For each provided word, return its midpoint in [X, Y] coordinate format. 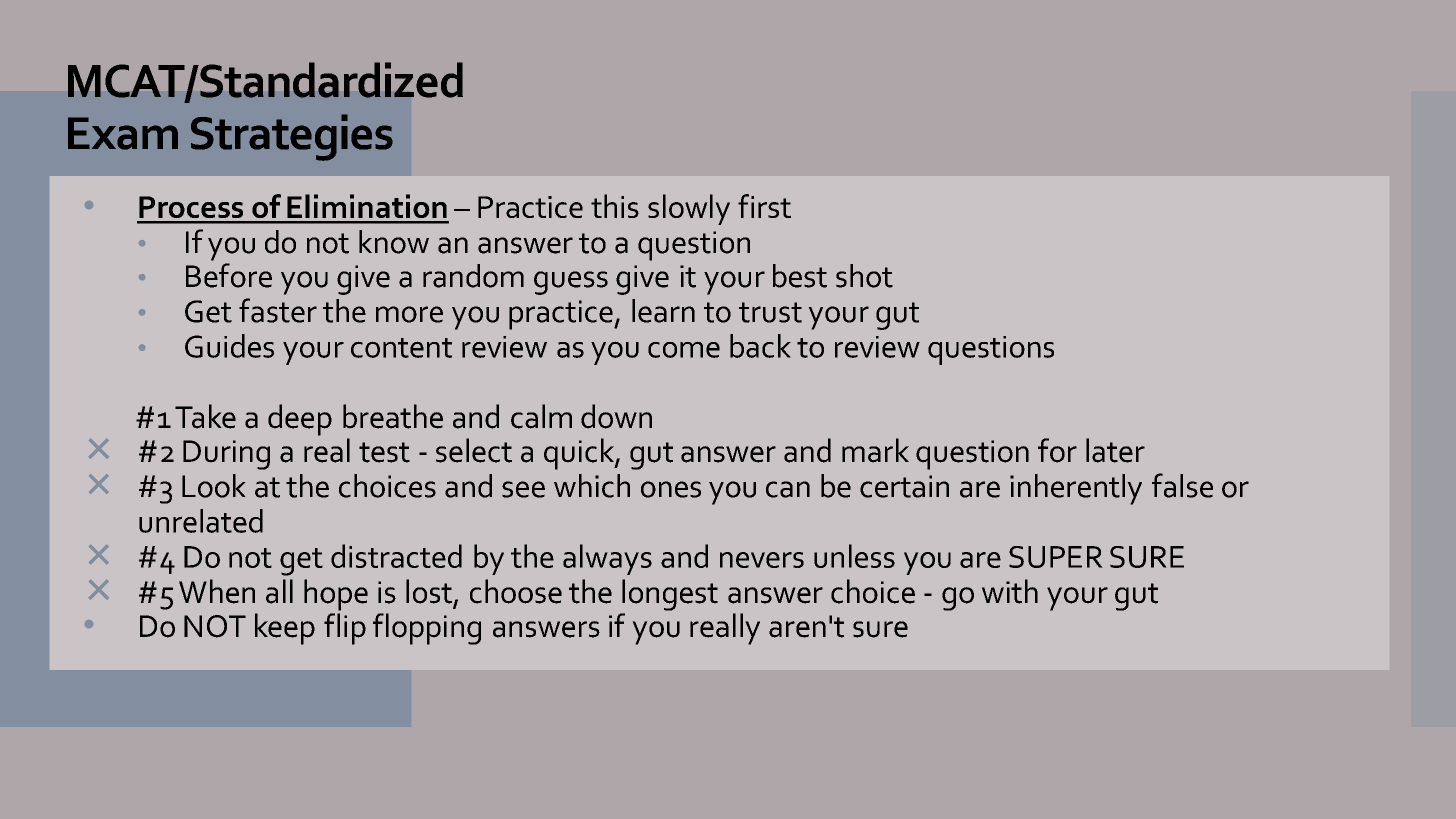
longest [670, 595]
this [615, 206]
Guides [229, 346]
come [684, 349]
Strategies [292, 137]
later [1115, 450]
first [764, 206]
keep [285, 629]
